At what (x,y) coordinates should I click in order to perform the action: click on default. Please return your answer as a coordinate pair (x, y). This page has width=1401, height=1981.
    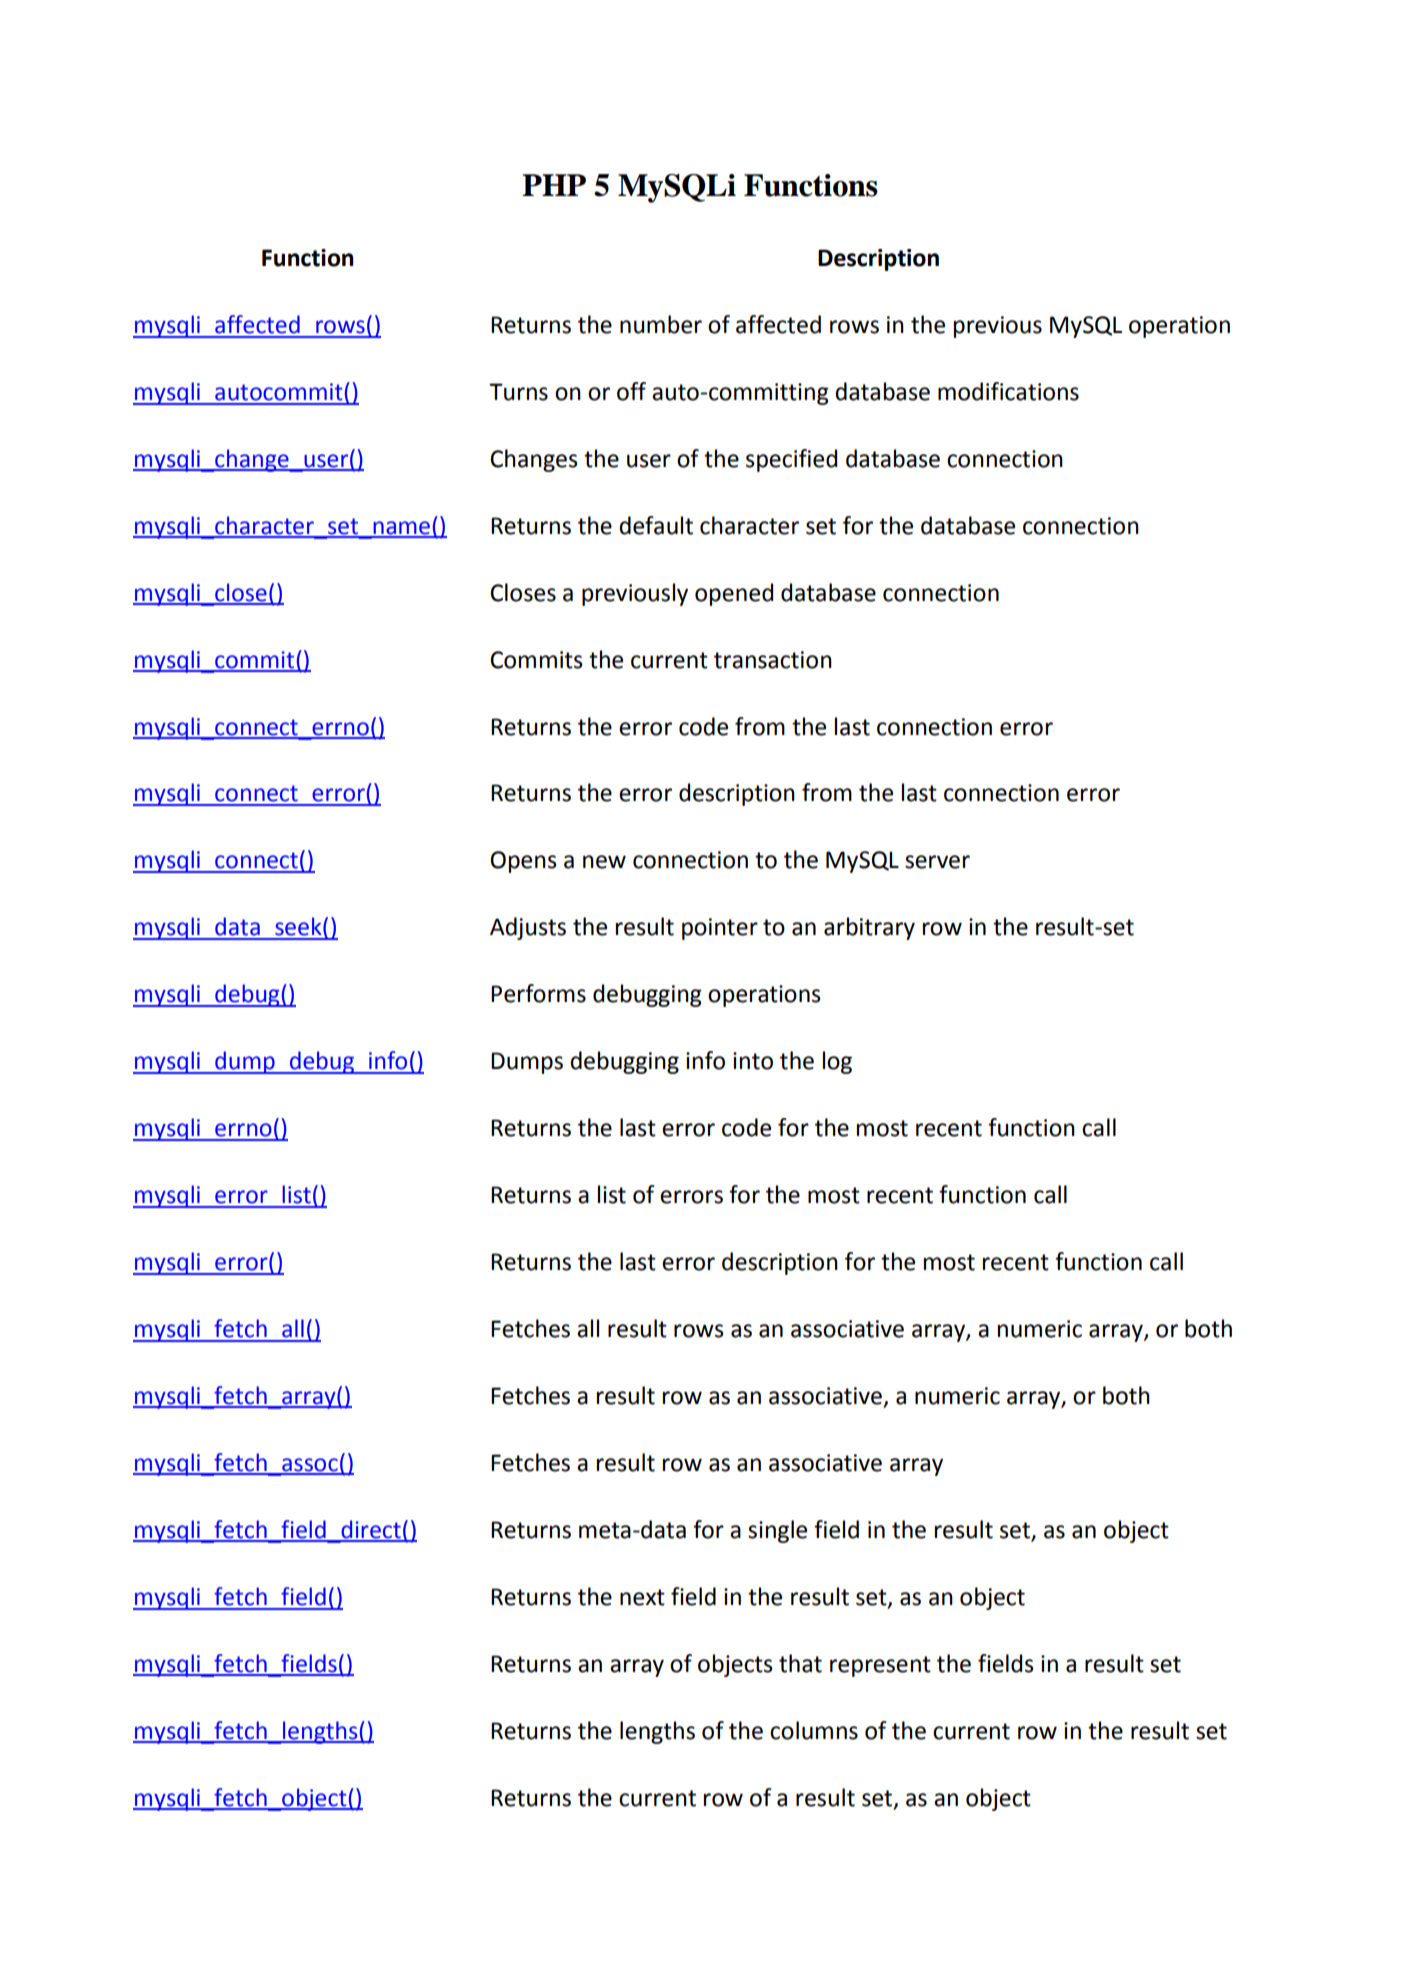
    Looking at the image, I should click on (656, 525).
